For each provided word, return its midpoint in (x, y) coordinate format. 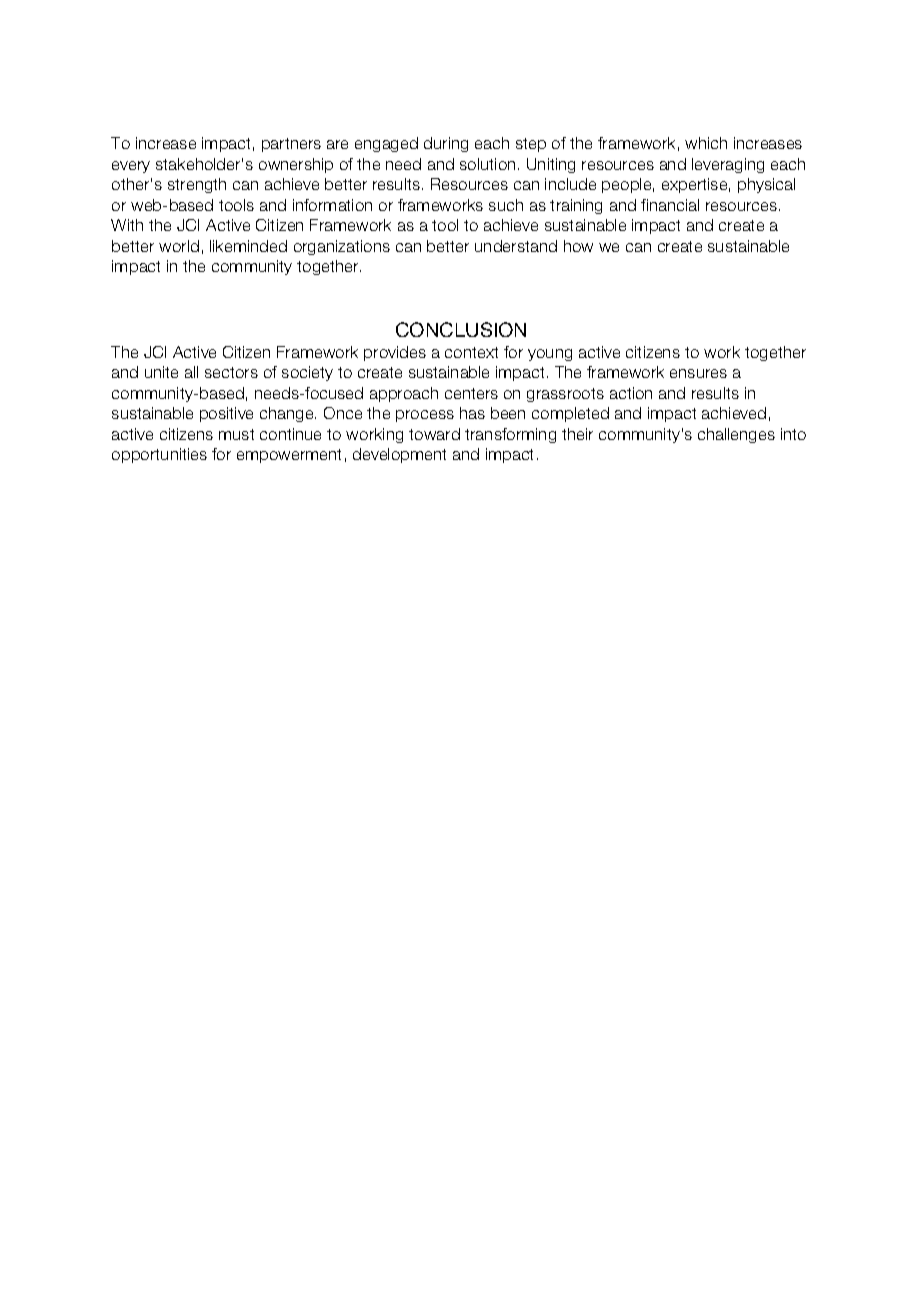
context (471, 352)
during (446, 144)
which (706, 143)
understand (516, 246)
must (236, 434)
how (578, 246)
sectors (231, 372)
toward (434, 434)
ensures (698, 373)
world (179, 246)
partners (291, 145)
